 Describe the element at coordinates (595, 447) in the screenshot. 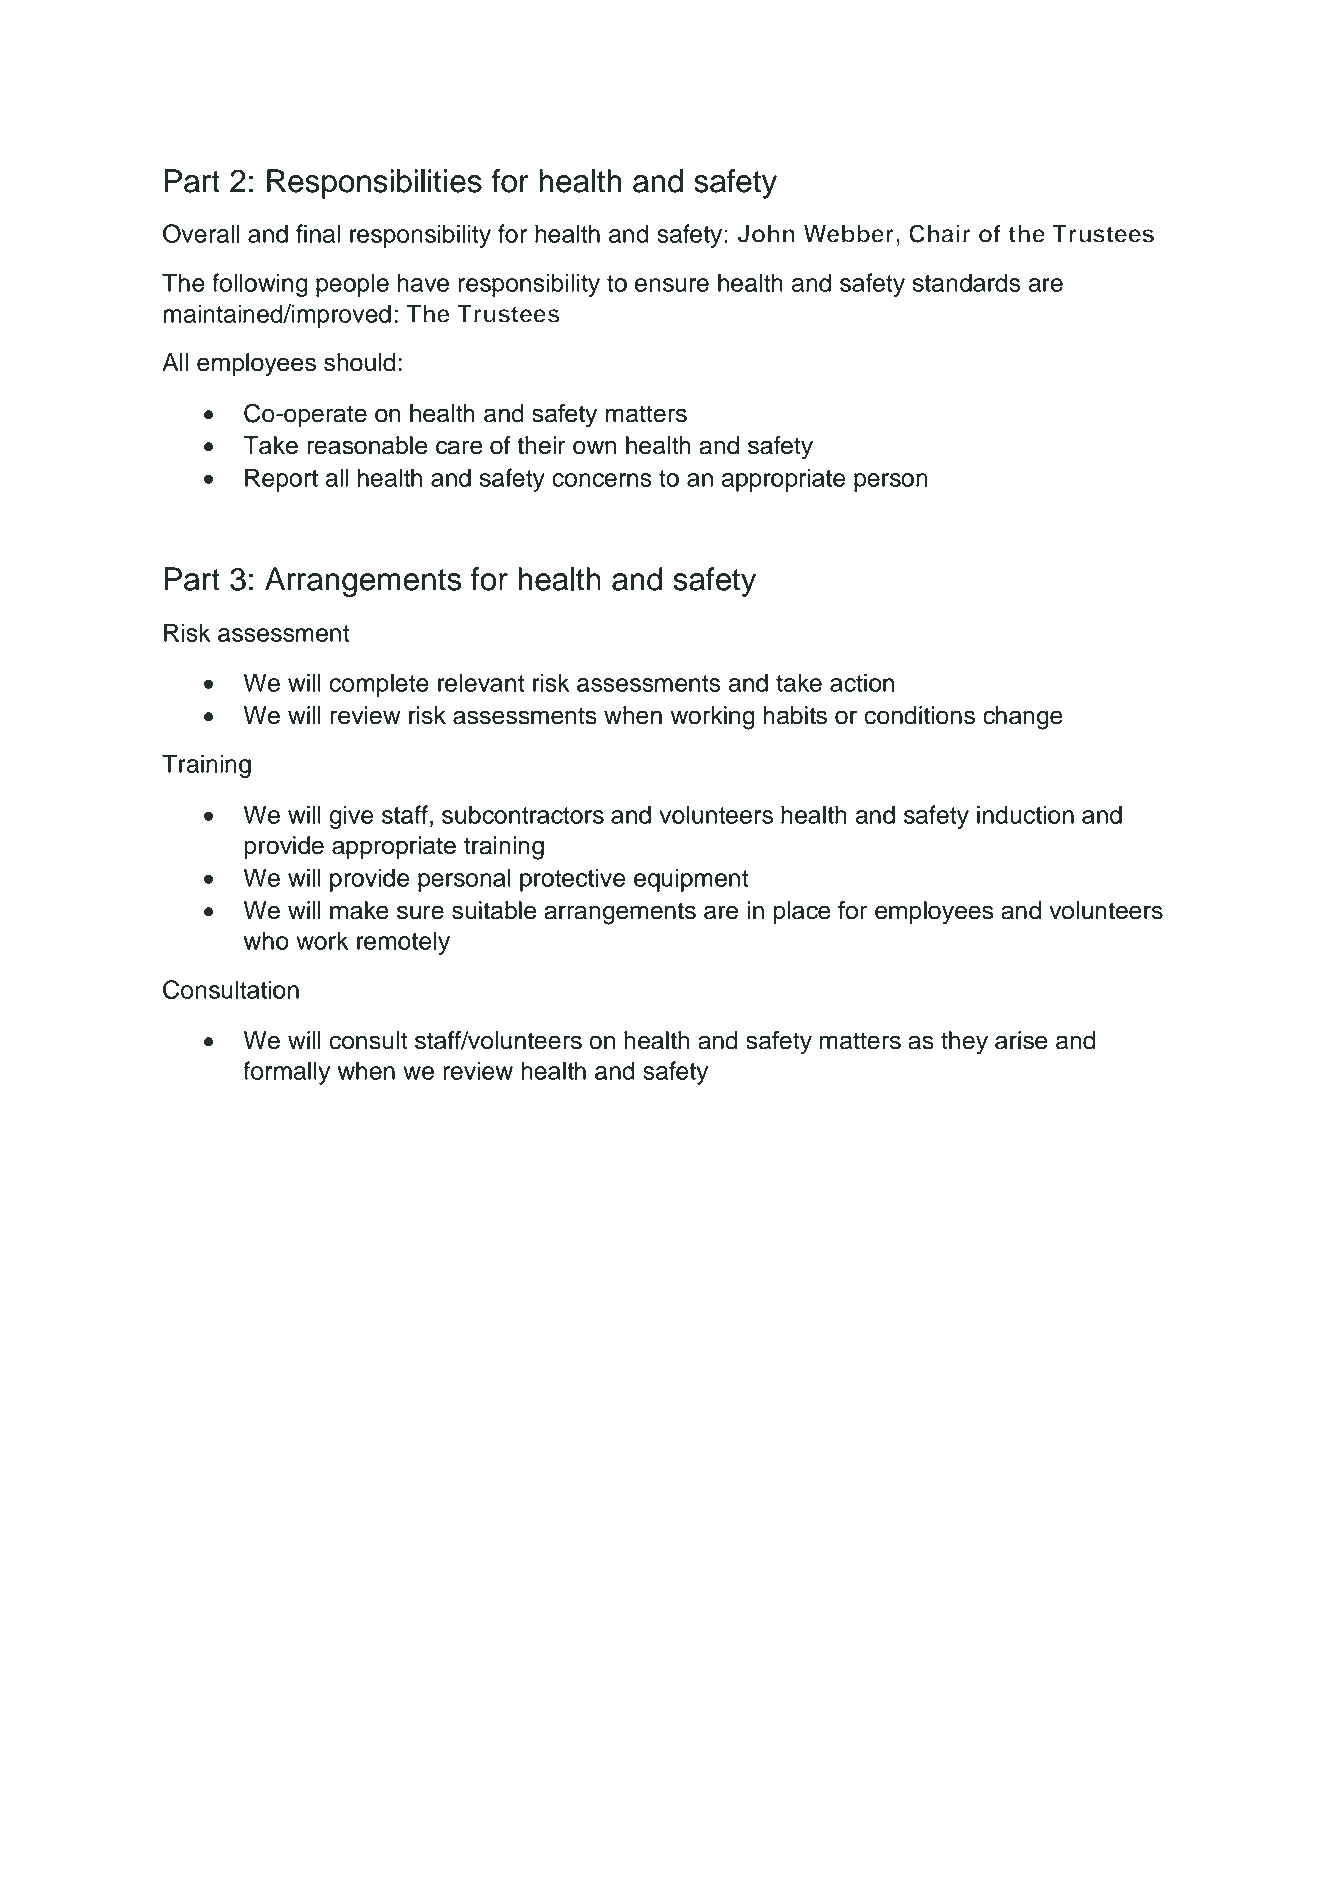

I see `own` at that location.
